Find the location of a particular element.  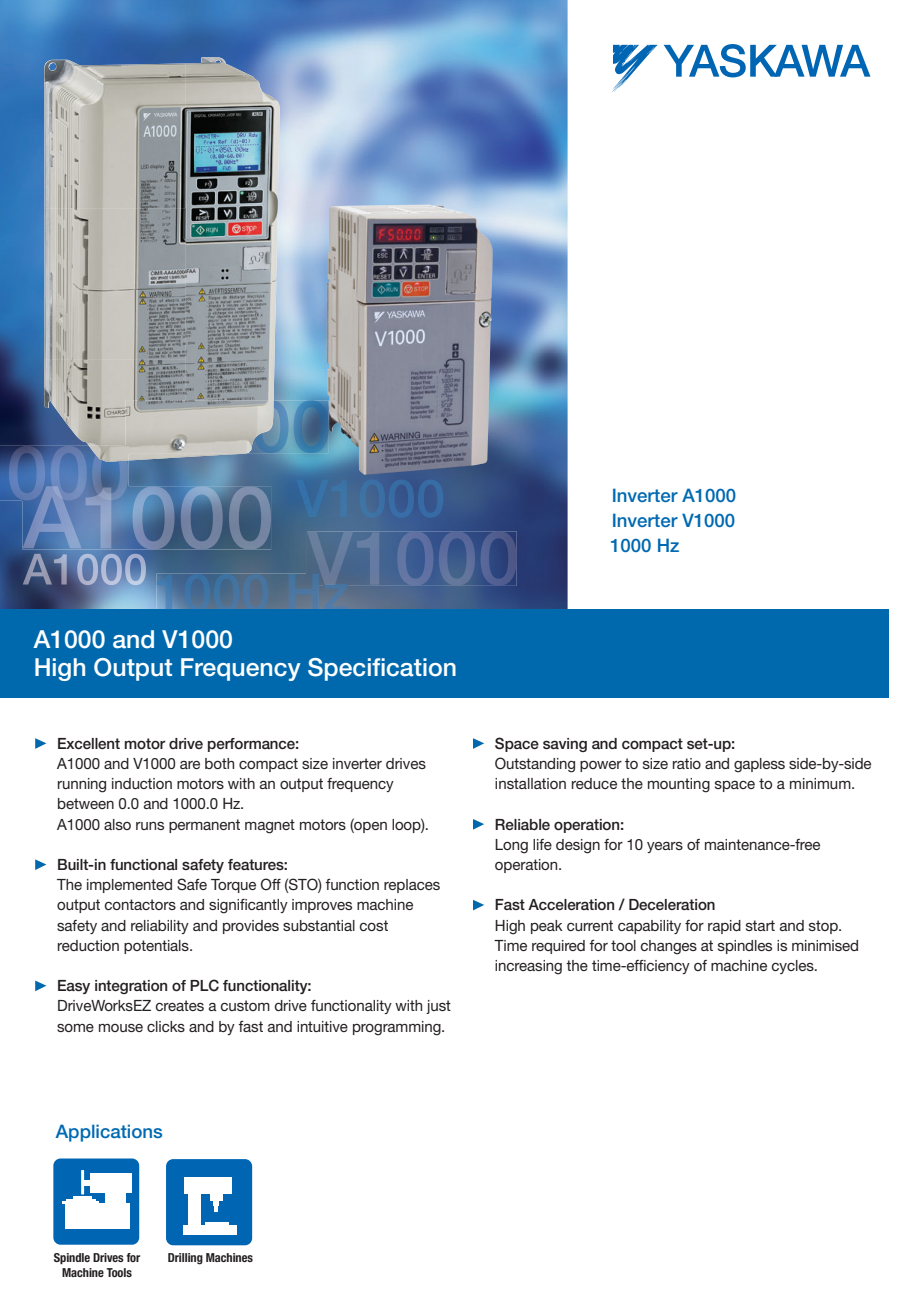

intuitive is located at coordinates (322, 1026).
